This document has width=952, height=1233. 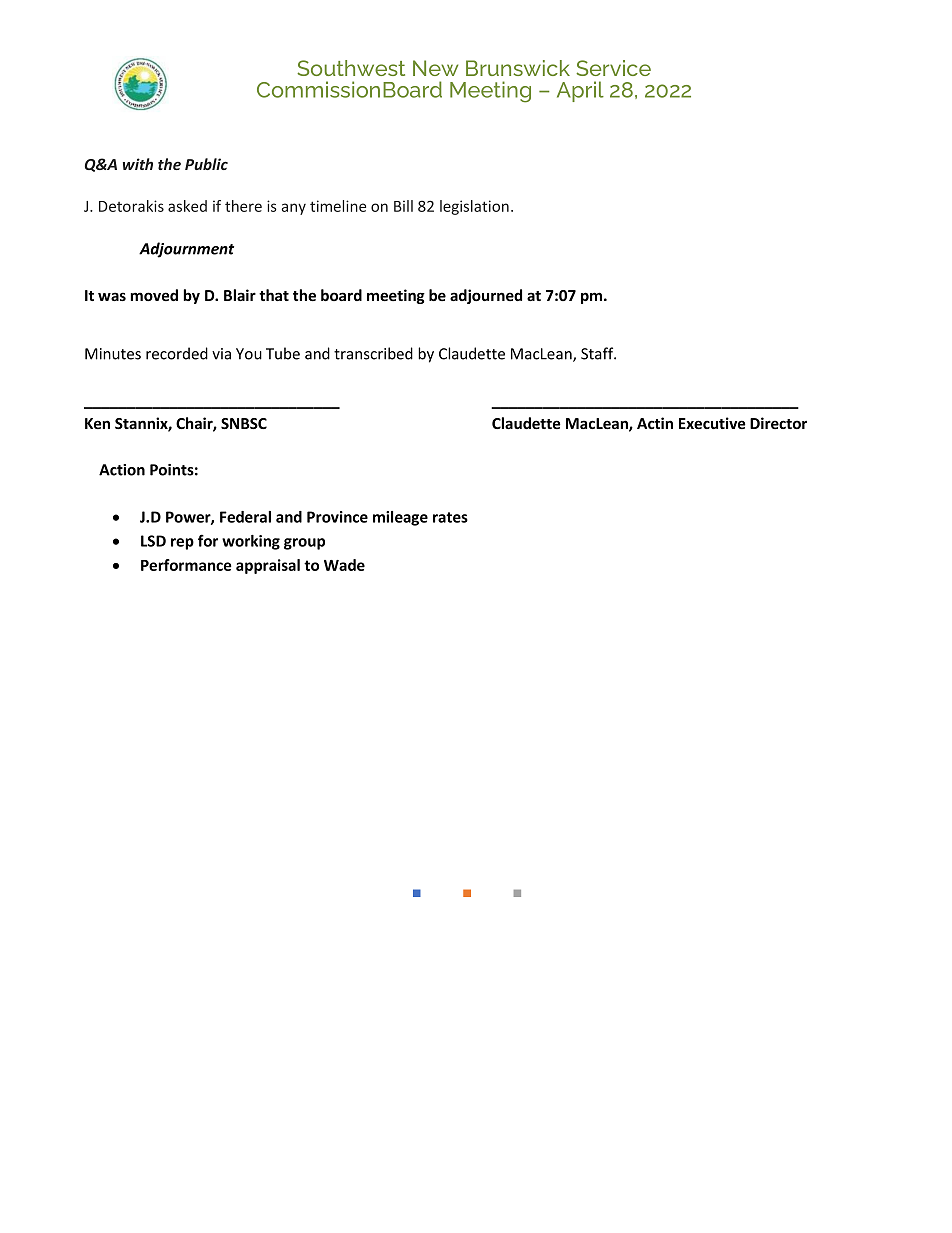 I want to click on Executive, so click(x=712, y=423).
